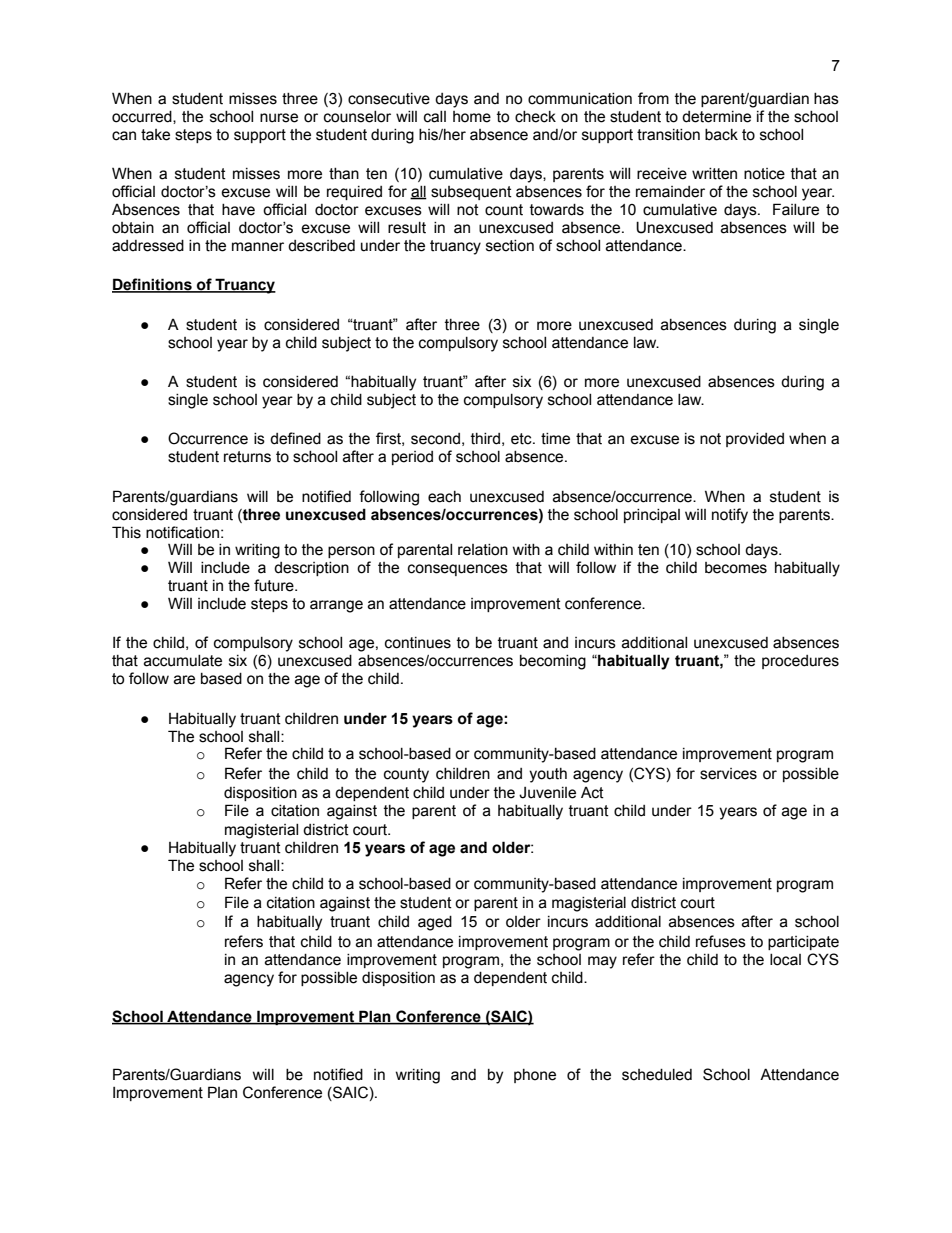 This page has height=1233, width=952. Describe the element at coordinates (548, 775) in the page. I see `youth` at that location.
